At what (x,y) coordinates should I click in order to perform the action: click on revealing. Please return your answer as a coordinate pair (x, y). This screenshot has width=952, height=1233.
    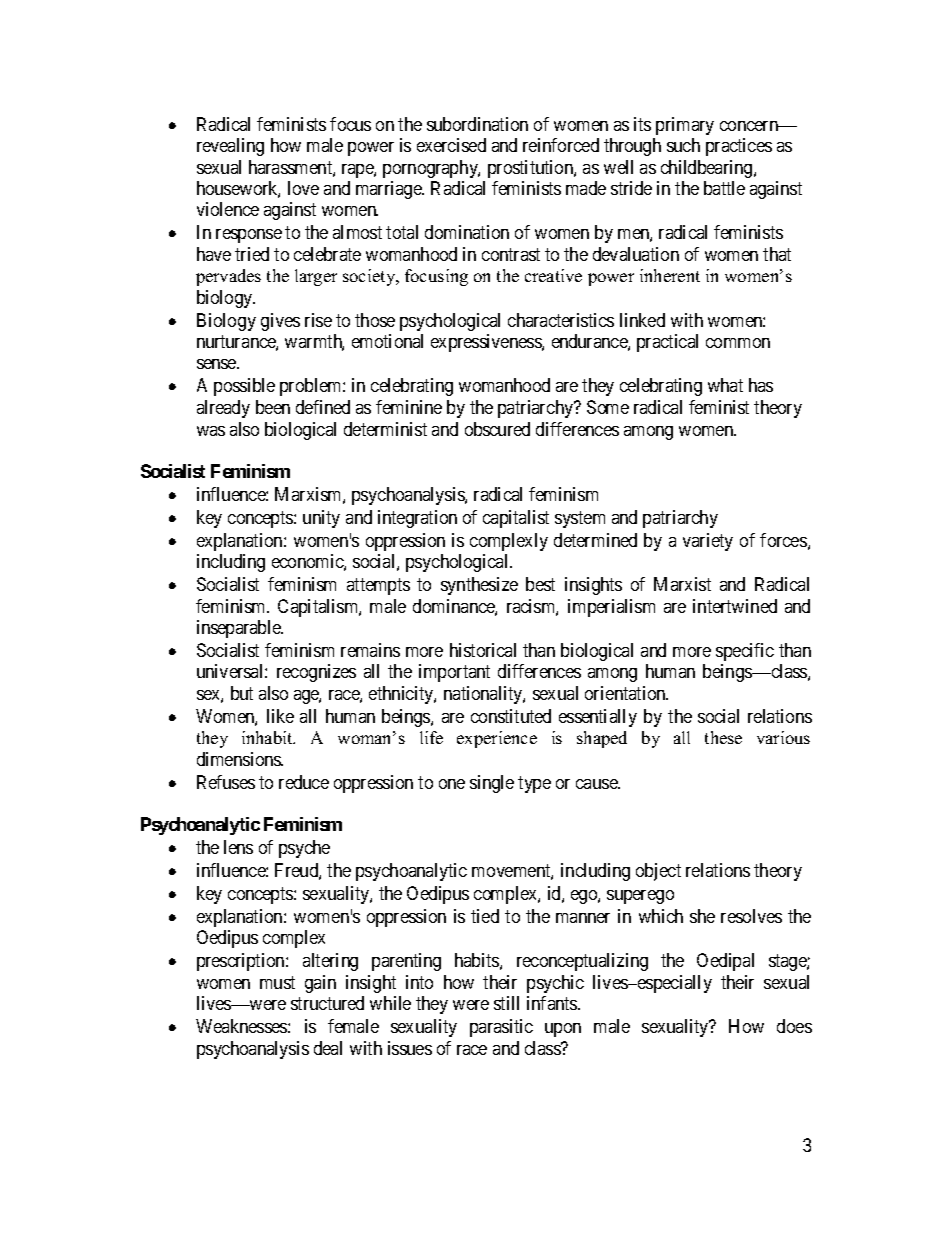
    Looking at the image, I should click on (230, 147).
